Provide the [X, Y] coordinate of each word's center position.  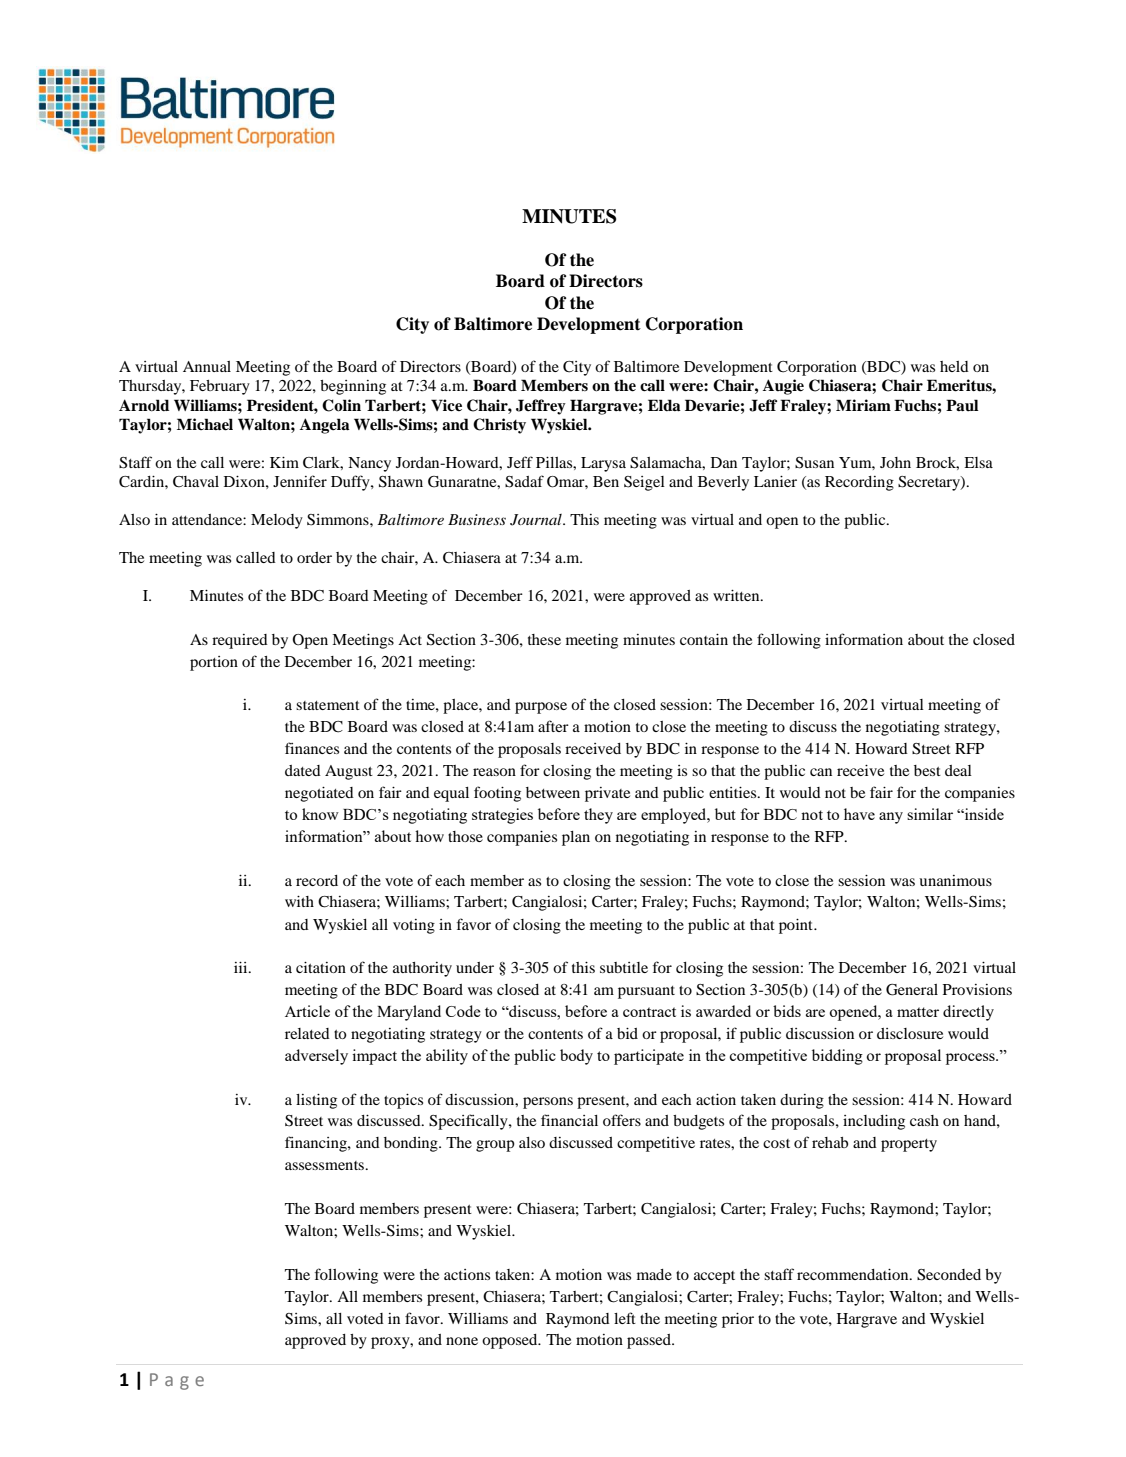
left [625, 1318]
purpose [541, 708]
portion [214, 663]
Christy [499, 426]
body [576, 1057]
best [927, 770]
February [220, 387]
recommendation [854, 1274]
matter [918, 1012]
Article [307, 1011]
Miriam [863, 405]
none [462, 1341]
